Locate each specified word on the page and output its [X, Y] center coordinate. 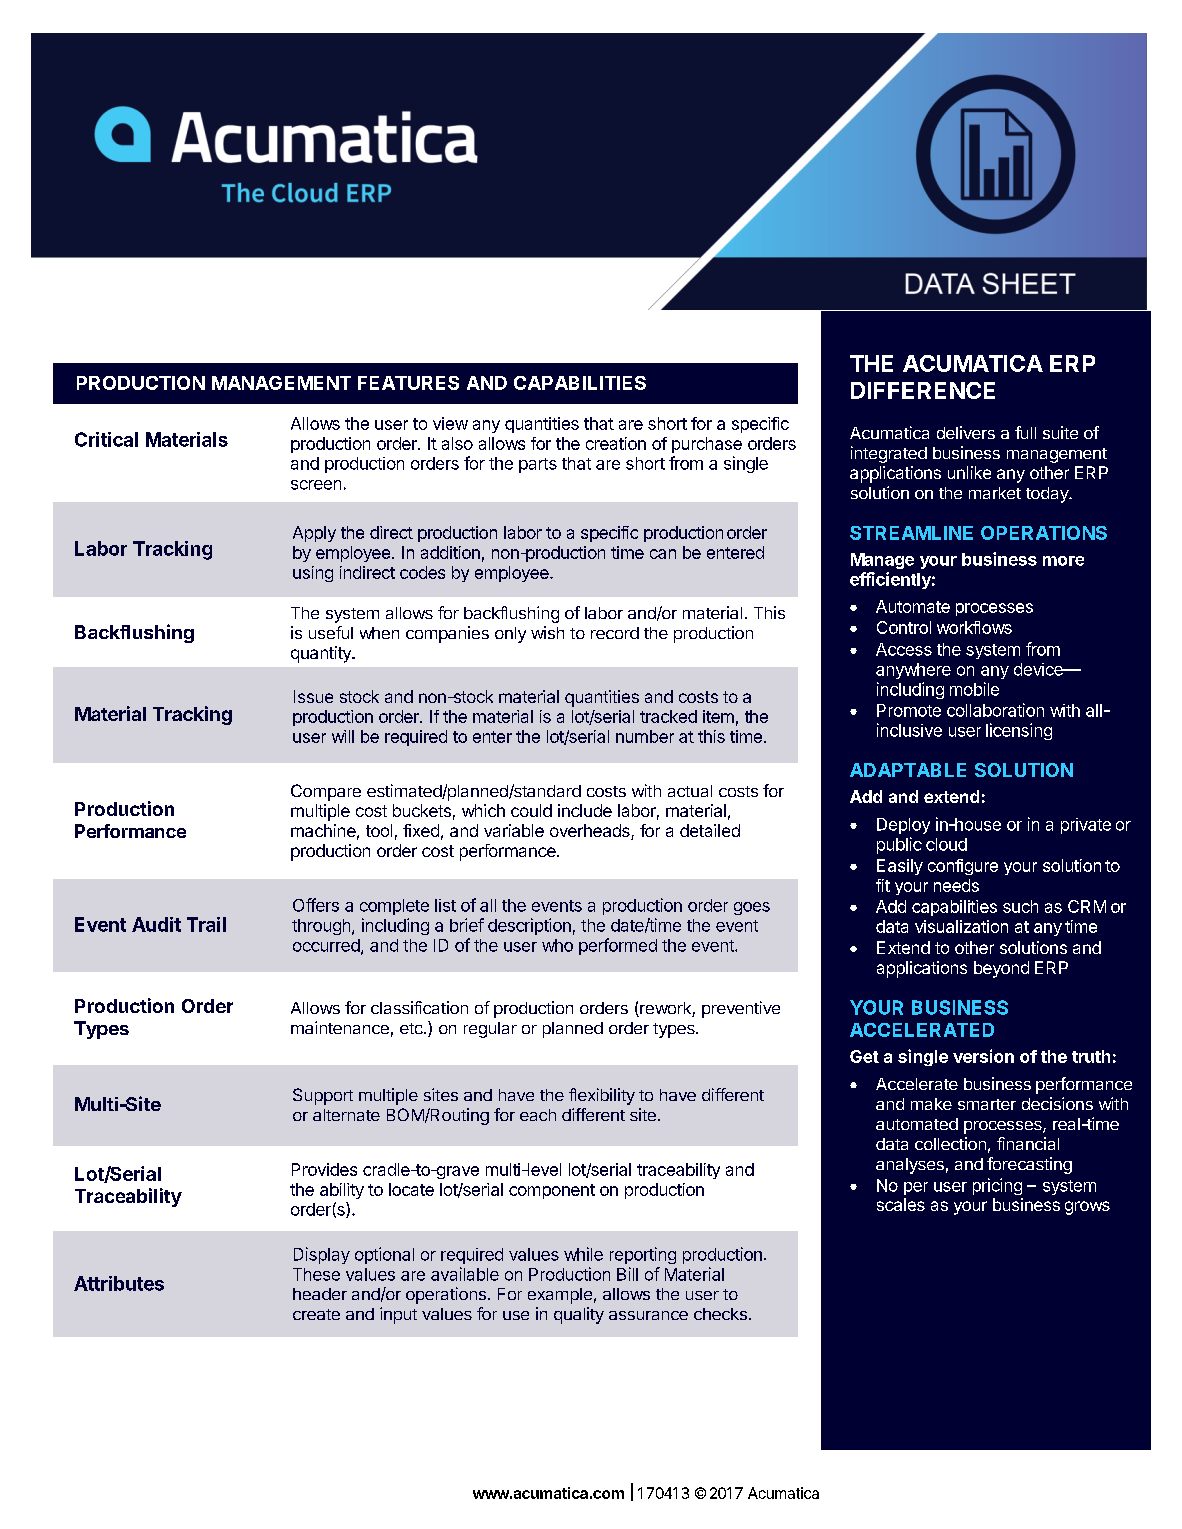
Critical [106, 439]
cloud [946, 844]
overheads [591, 832]
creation [616, 443]
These [316, 1274]
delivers [966, 432]
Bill [627, 1274]
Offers [316, 905]
